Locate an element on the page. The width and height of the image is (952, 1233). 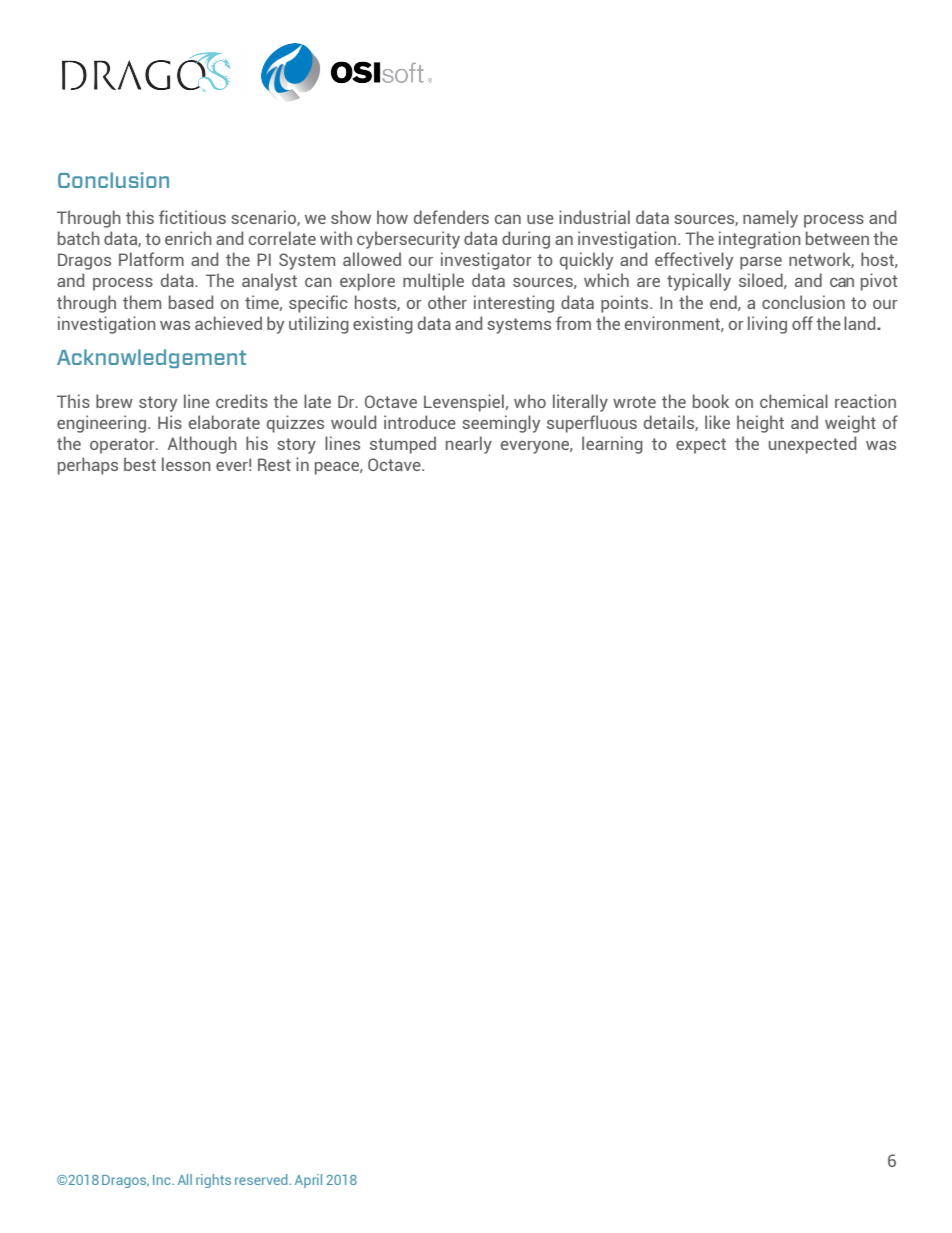
fictitious is located at coordinates (192, 217).
